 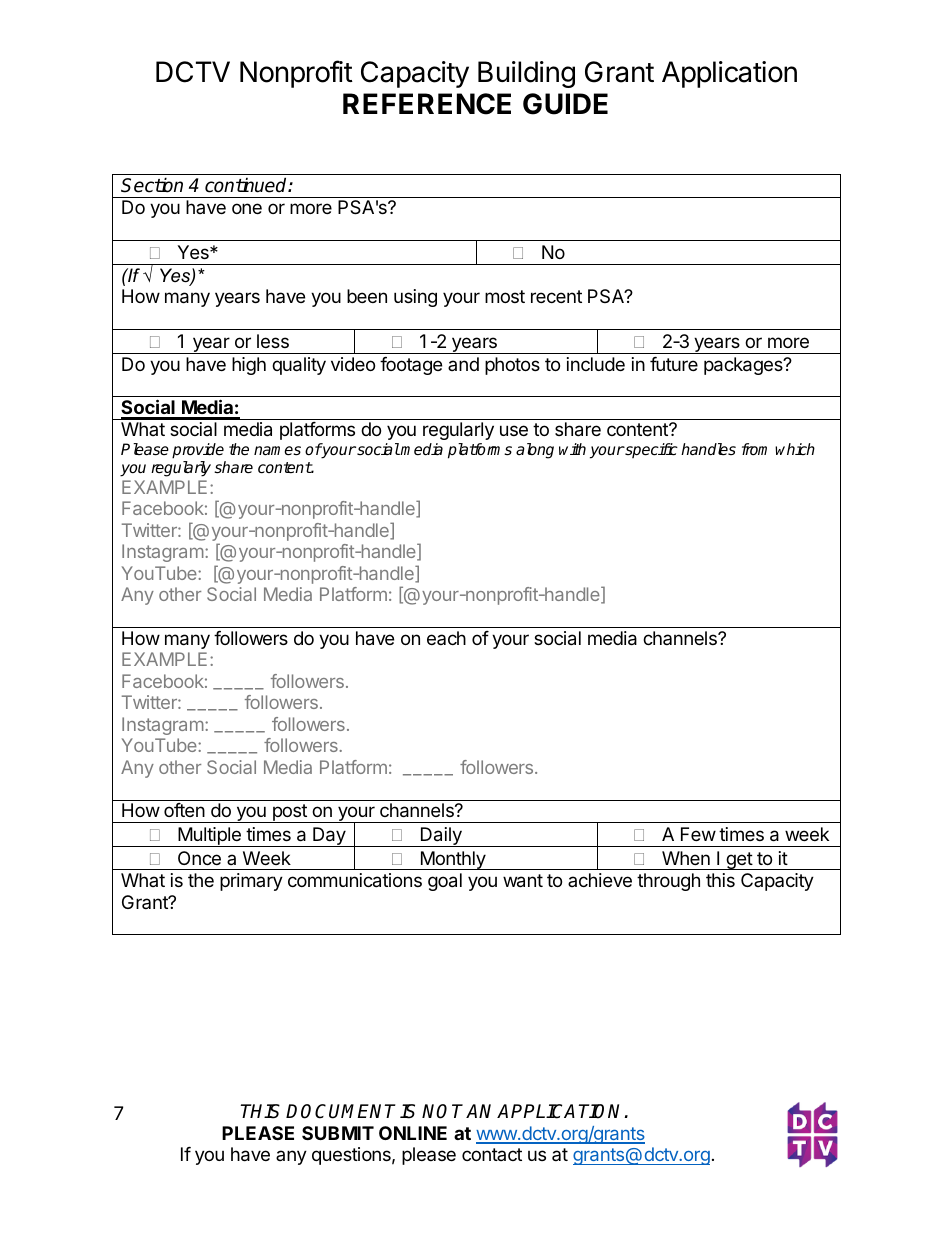 I want to click on GUIDE, so click(x=565, y=104).
